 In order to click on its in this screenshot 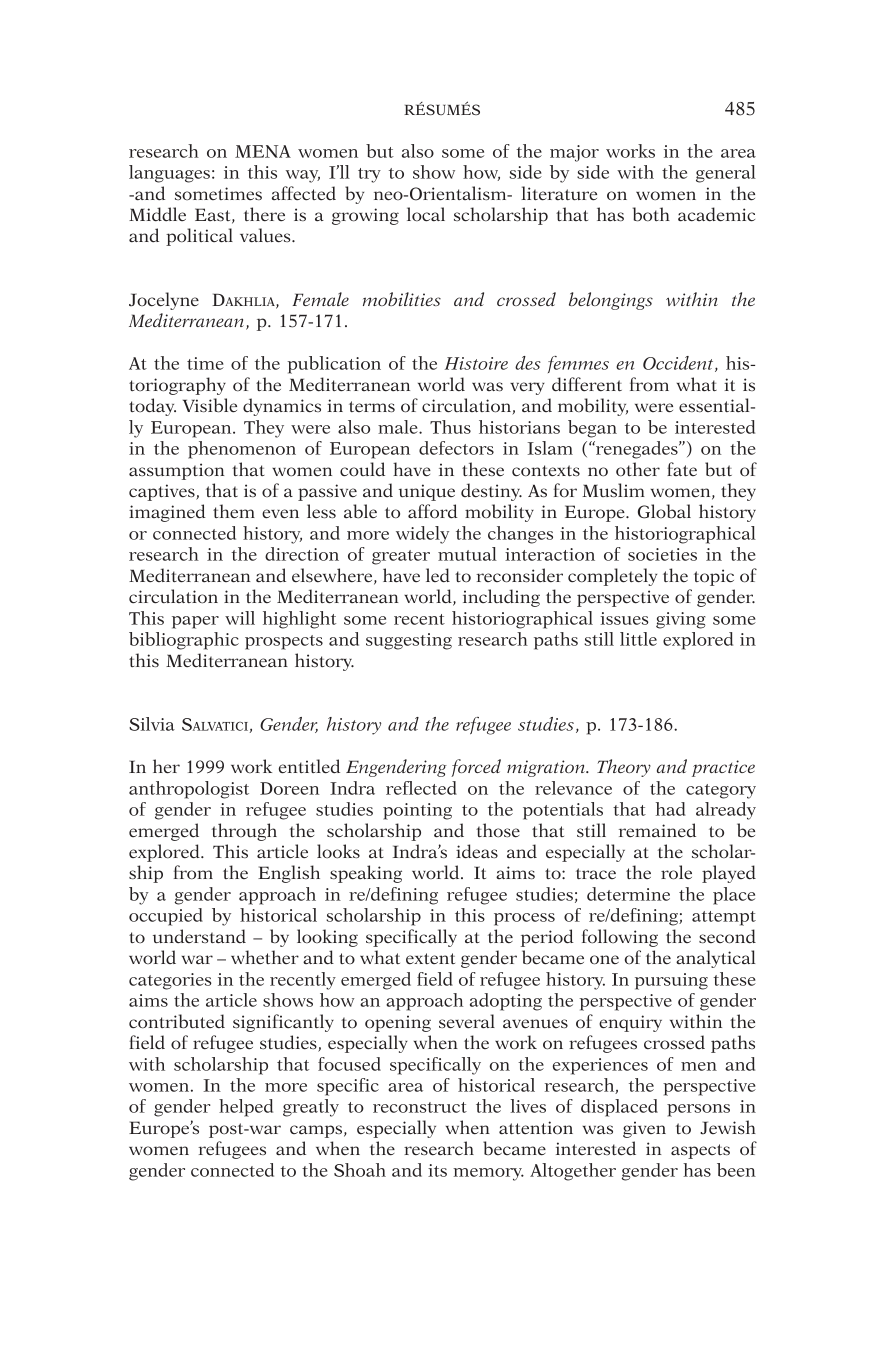, I will do `click(437, 1170)`.
